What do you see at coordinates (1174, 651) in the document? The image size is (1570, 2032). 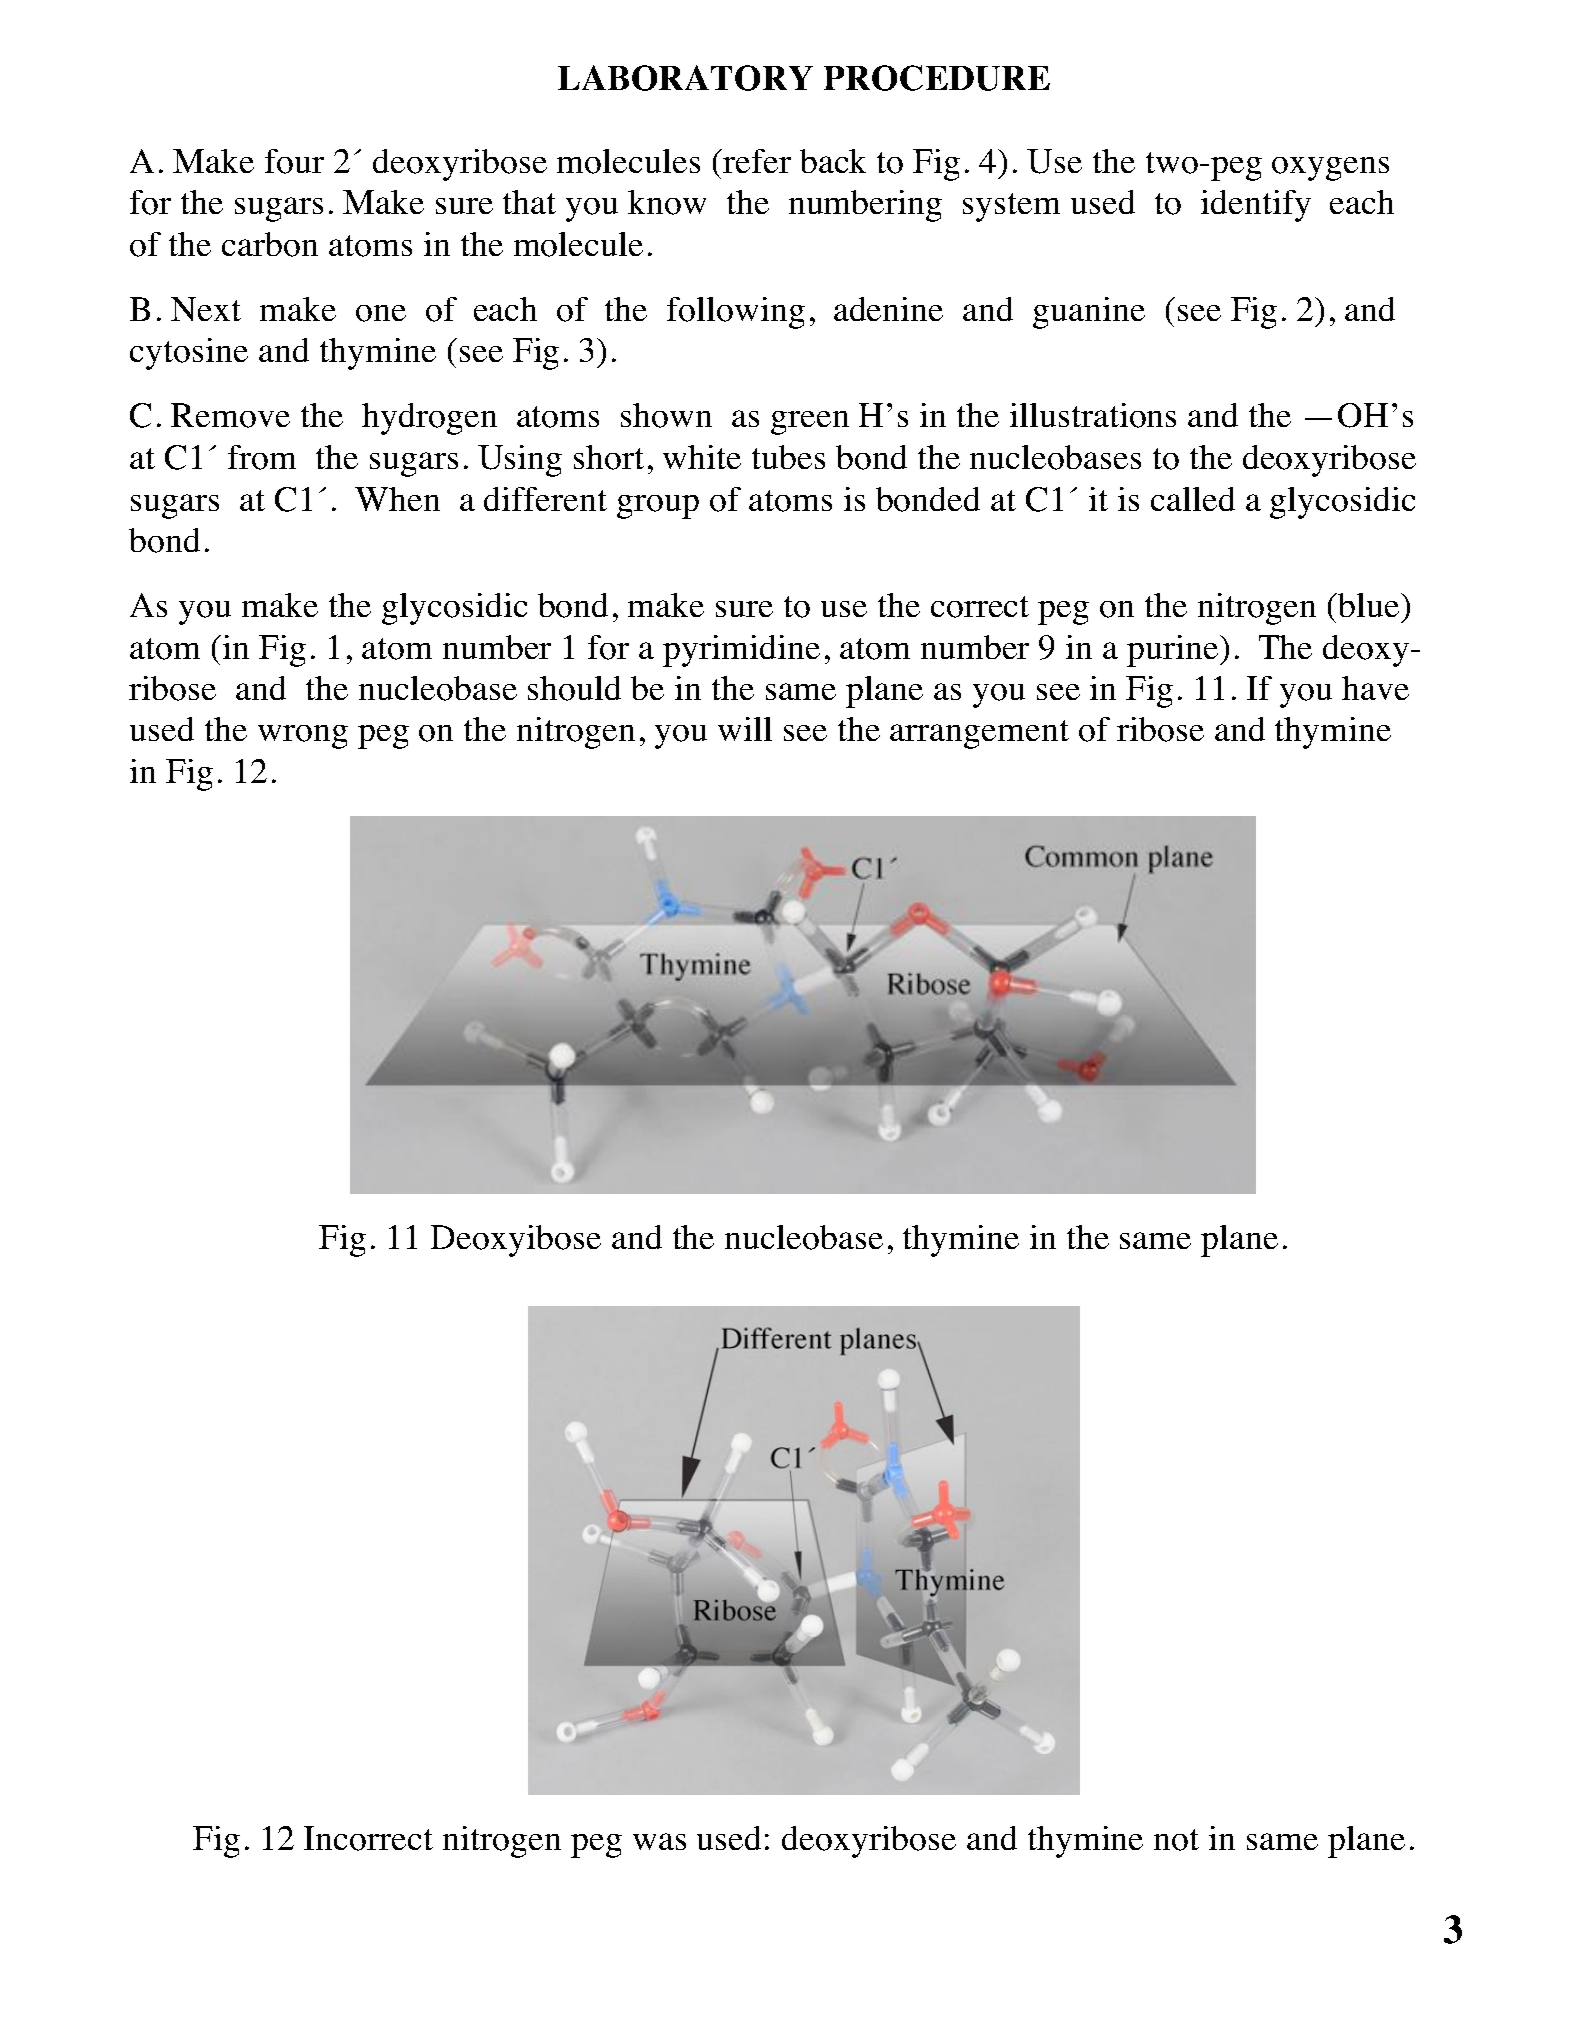 I see `purine` at bounding box center [1174, 651].
